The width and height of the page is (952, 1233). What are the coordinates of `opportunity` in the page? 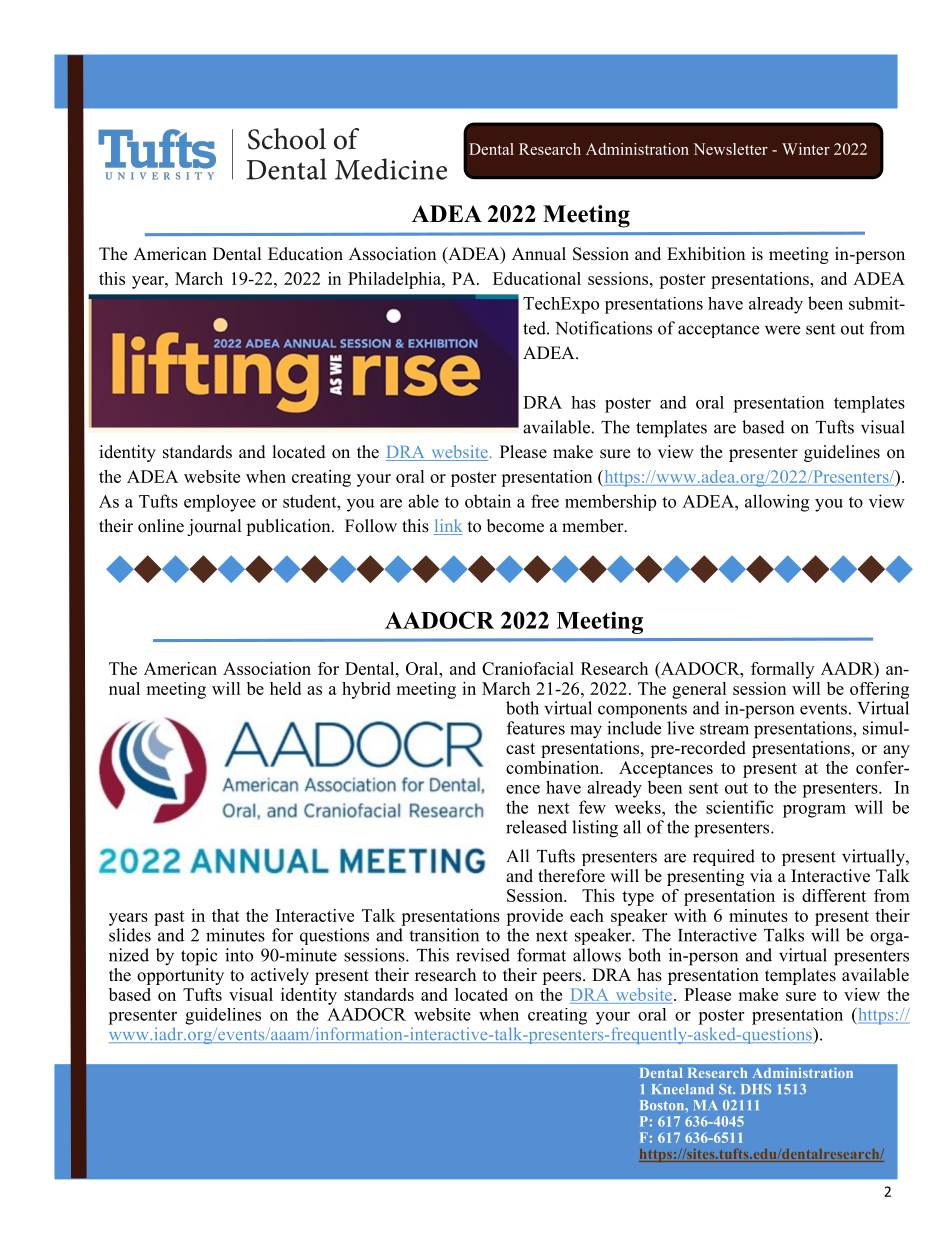 It's located at (180, 975).
